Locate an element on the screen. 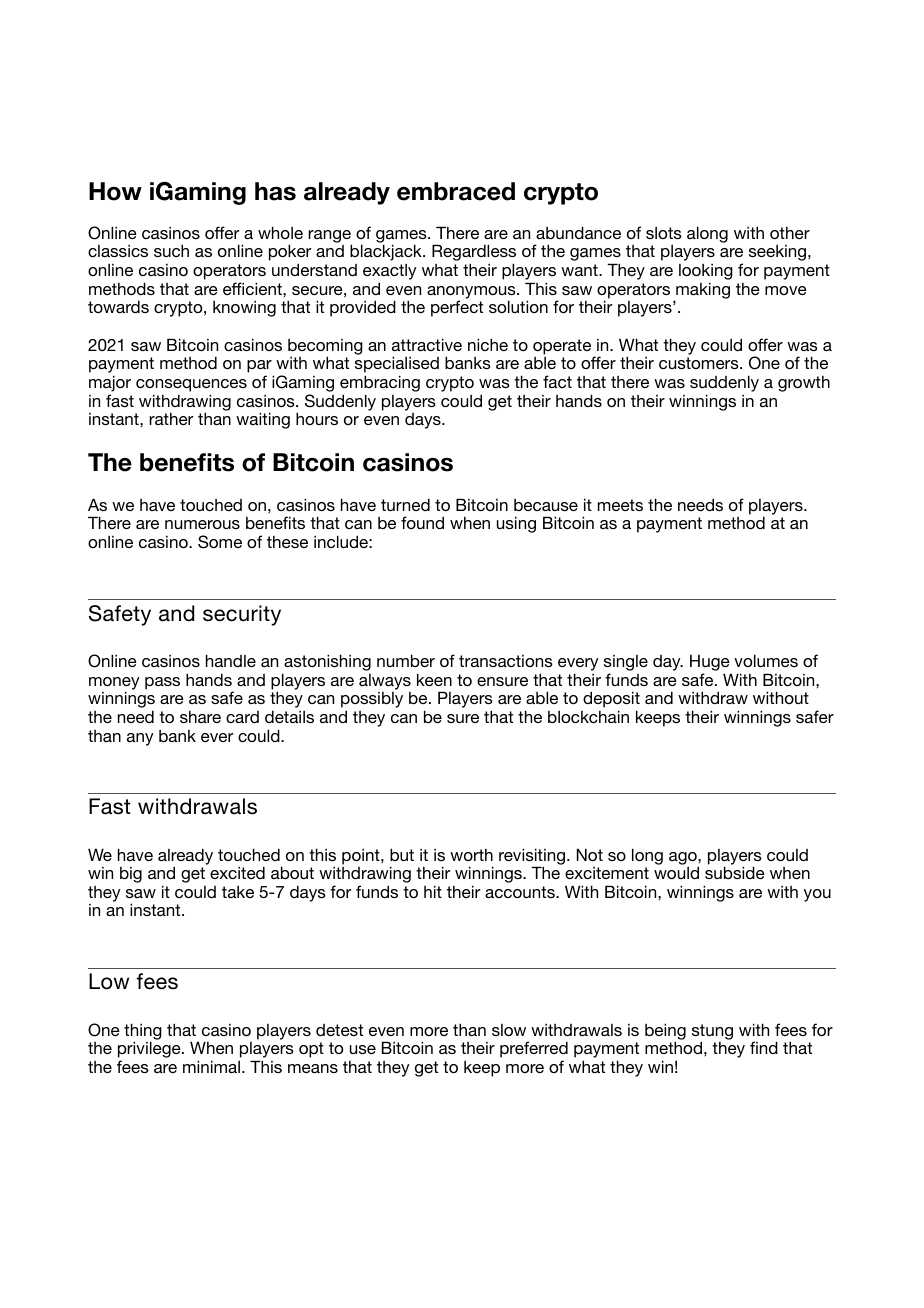 Image resolution: width=924 pixels, height=1308 pixels. growth is located at coordinates (804, 384).
